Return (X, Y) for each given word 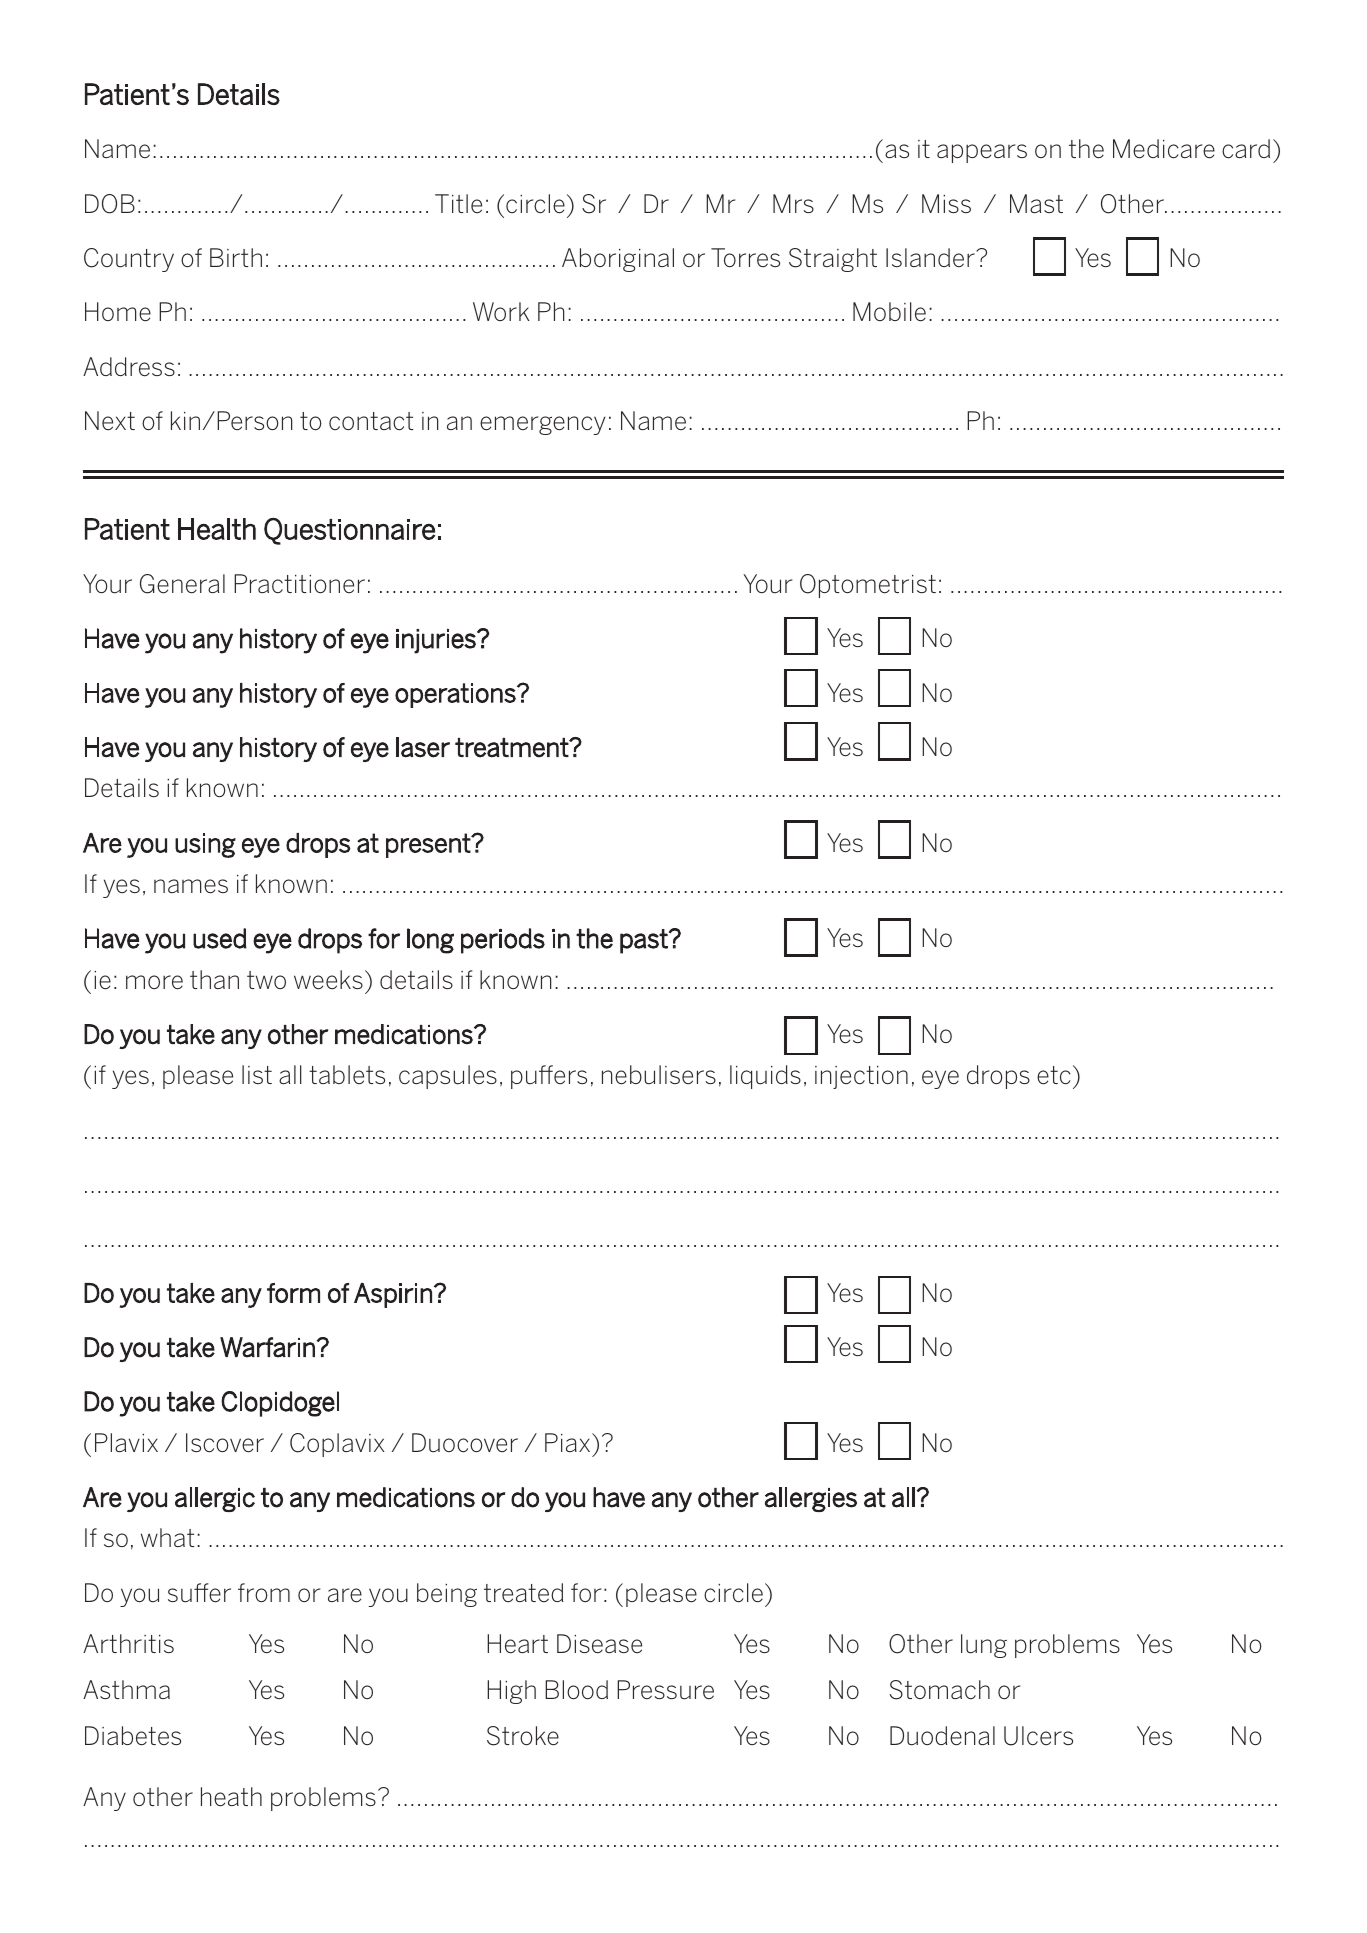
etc (1054, 1075)
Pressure (665, 1690)
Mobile (889, 312)
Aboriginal (618, 260)
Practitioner (299, 584)
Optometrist (868, 586)
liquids (765, 1077)
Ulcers (1038, 1736)
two (266, 980)
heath (231, 1797)
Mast (1036, 203)
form (293, 1293)
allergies (811, 1499)
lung (984, 1646)
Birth (236, 257)
